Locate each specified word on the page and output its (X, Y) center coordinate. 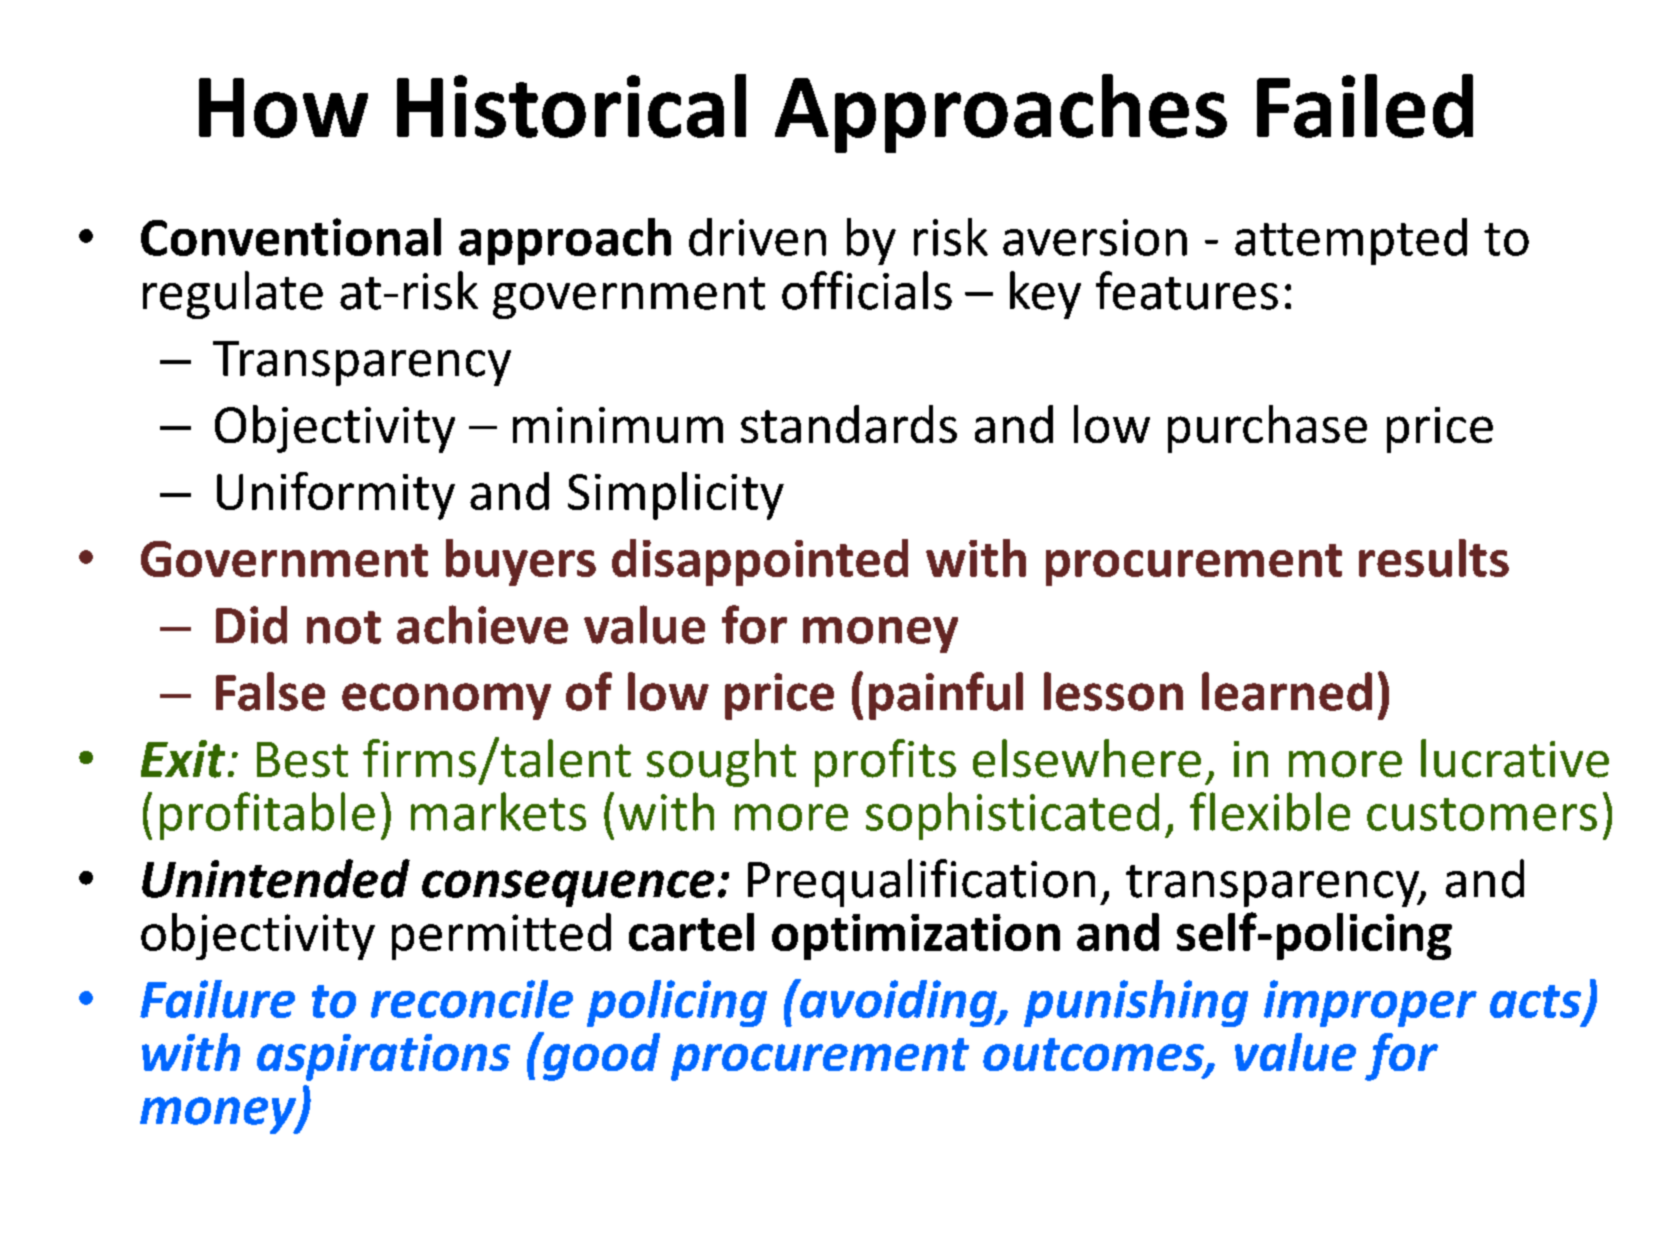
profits (885, 763)
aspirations (383, 1057)
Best (302, 760)
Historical (571, 106)
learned (1287, 691)
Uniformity (336, 496)
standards (849, 424)
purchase (1267, 429)
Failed (1365, 106)
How (283, 108)
